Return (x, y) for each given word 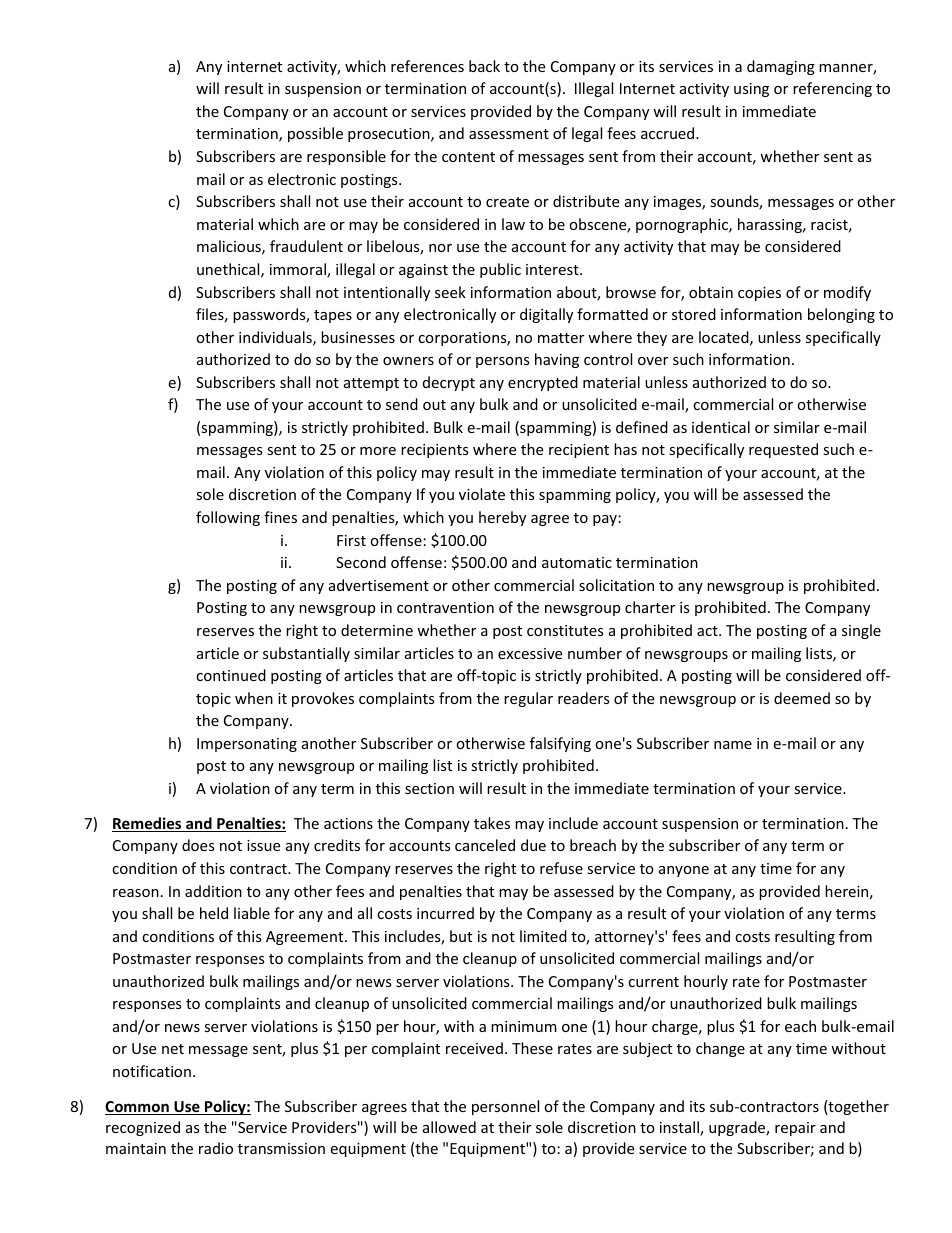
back (484, 66)
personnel (505, 1107)
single (861, 631)
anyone (684, 871)
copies (759, 294)
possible (315, 134)
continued (231, 675)
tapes (333, 316)
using (751, 90)
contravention (445, 607)
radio (216, 1148)
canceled (485, 845)
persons (503, 362)
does (198, 845)
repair (795, 1129)
